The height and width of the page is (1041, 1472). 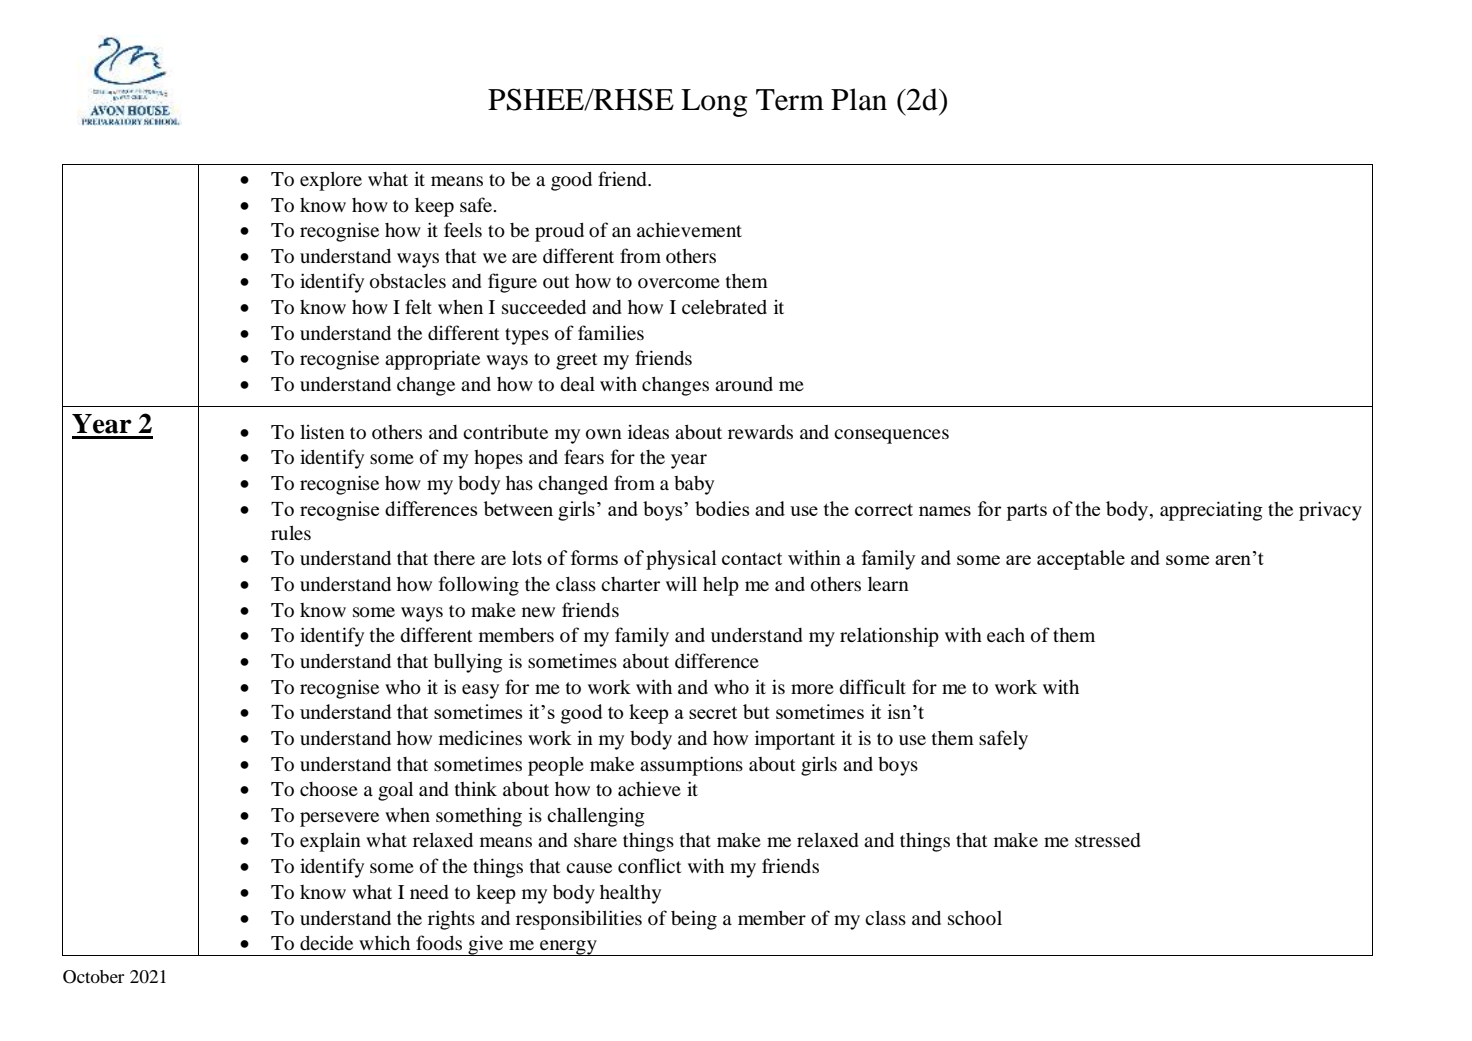 I want to click on secret, so click(x=713, y=712).
